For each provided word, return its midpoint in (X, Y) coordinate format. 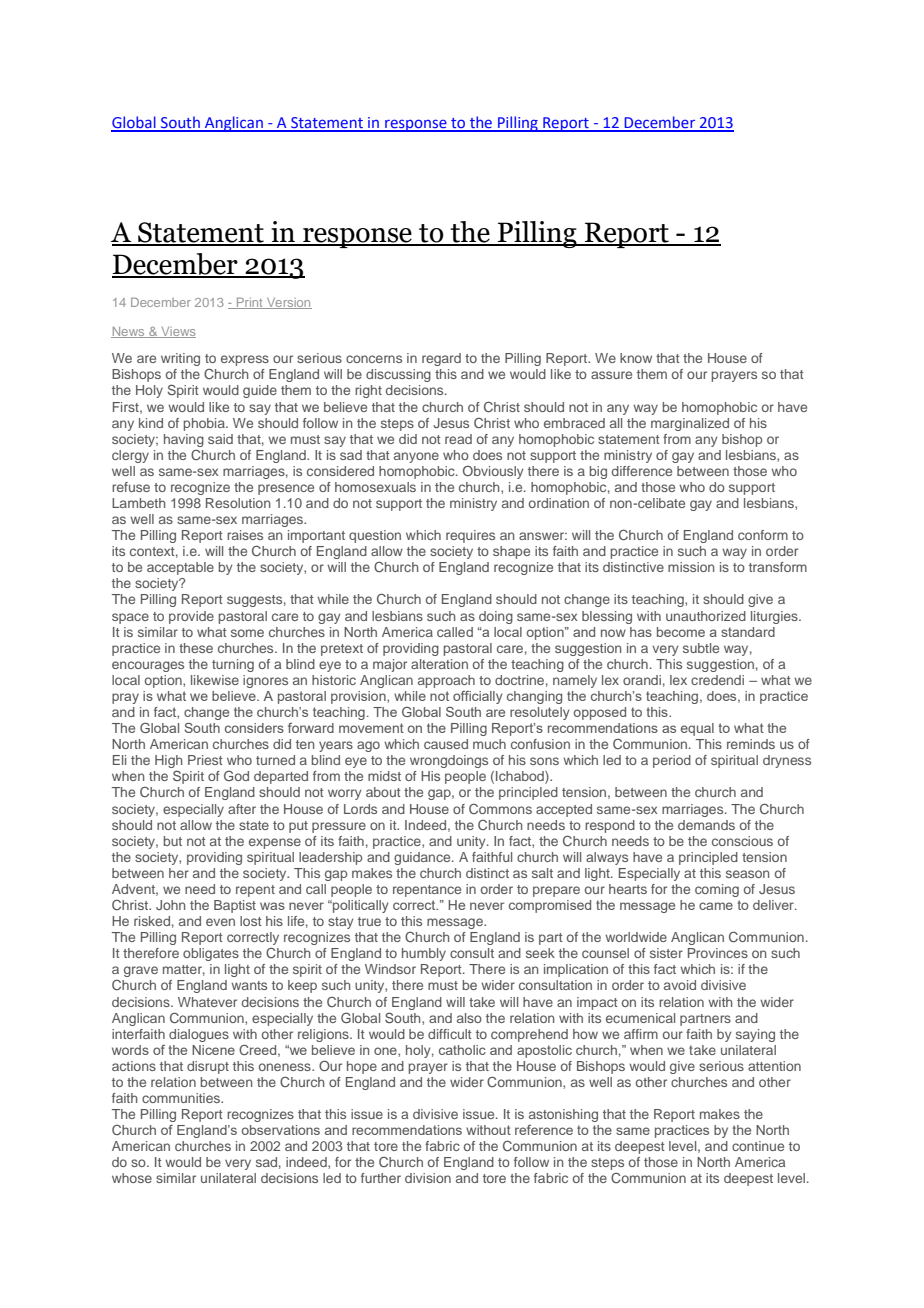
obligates (211, 954)
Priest (205, 760)
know (636, 358)
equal (697, 729)
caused (446, 744)
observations (281, 1130)
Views (177, 332)
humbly (424, 954)
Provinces (718, 953)
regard (441, 359)
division (428, 1178)
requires (470, 536)
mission (691, 567)
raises (245, 535)
